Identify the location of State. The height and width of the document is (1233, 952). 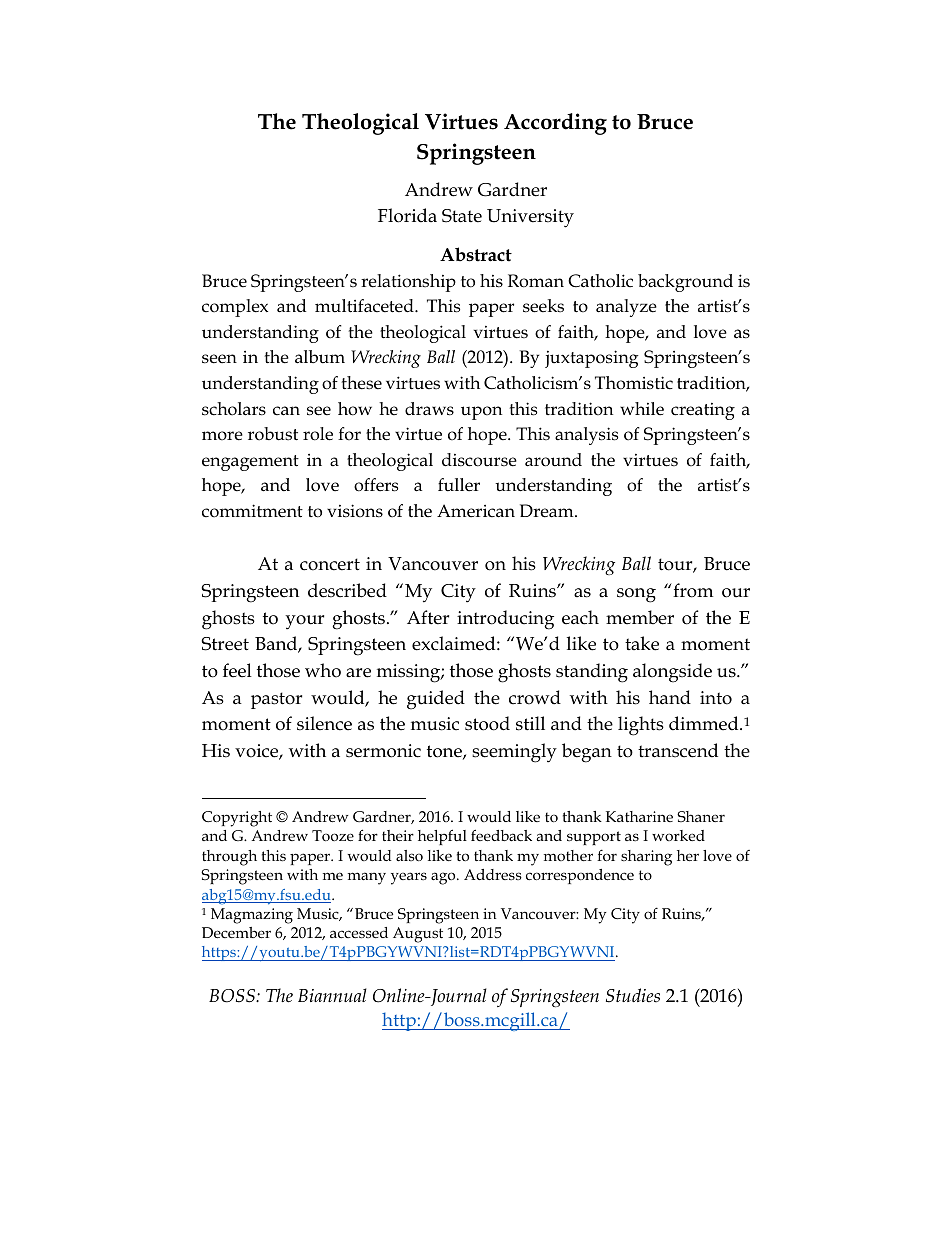
(462, 216).
